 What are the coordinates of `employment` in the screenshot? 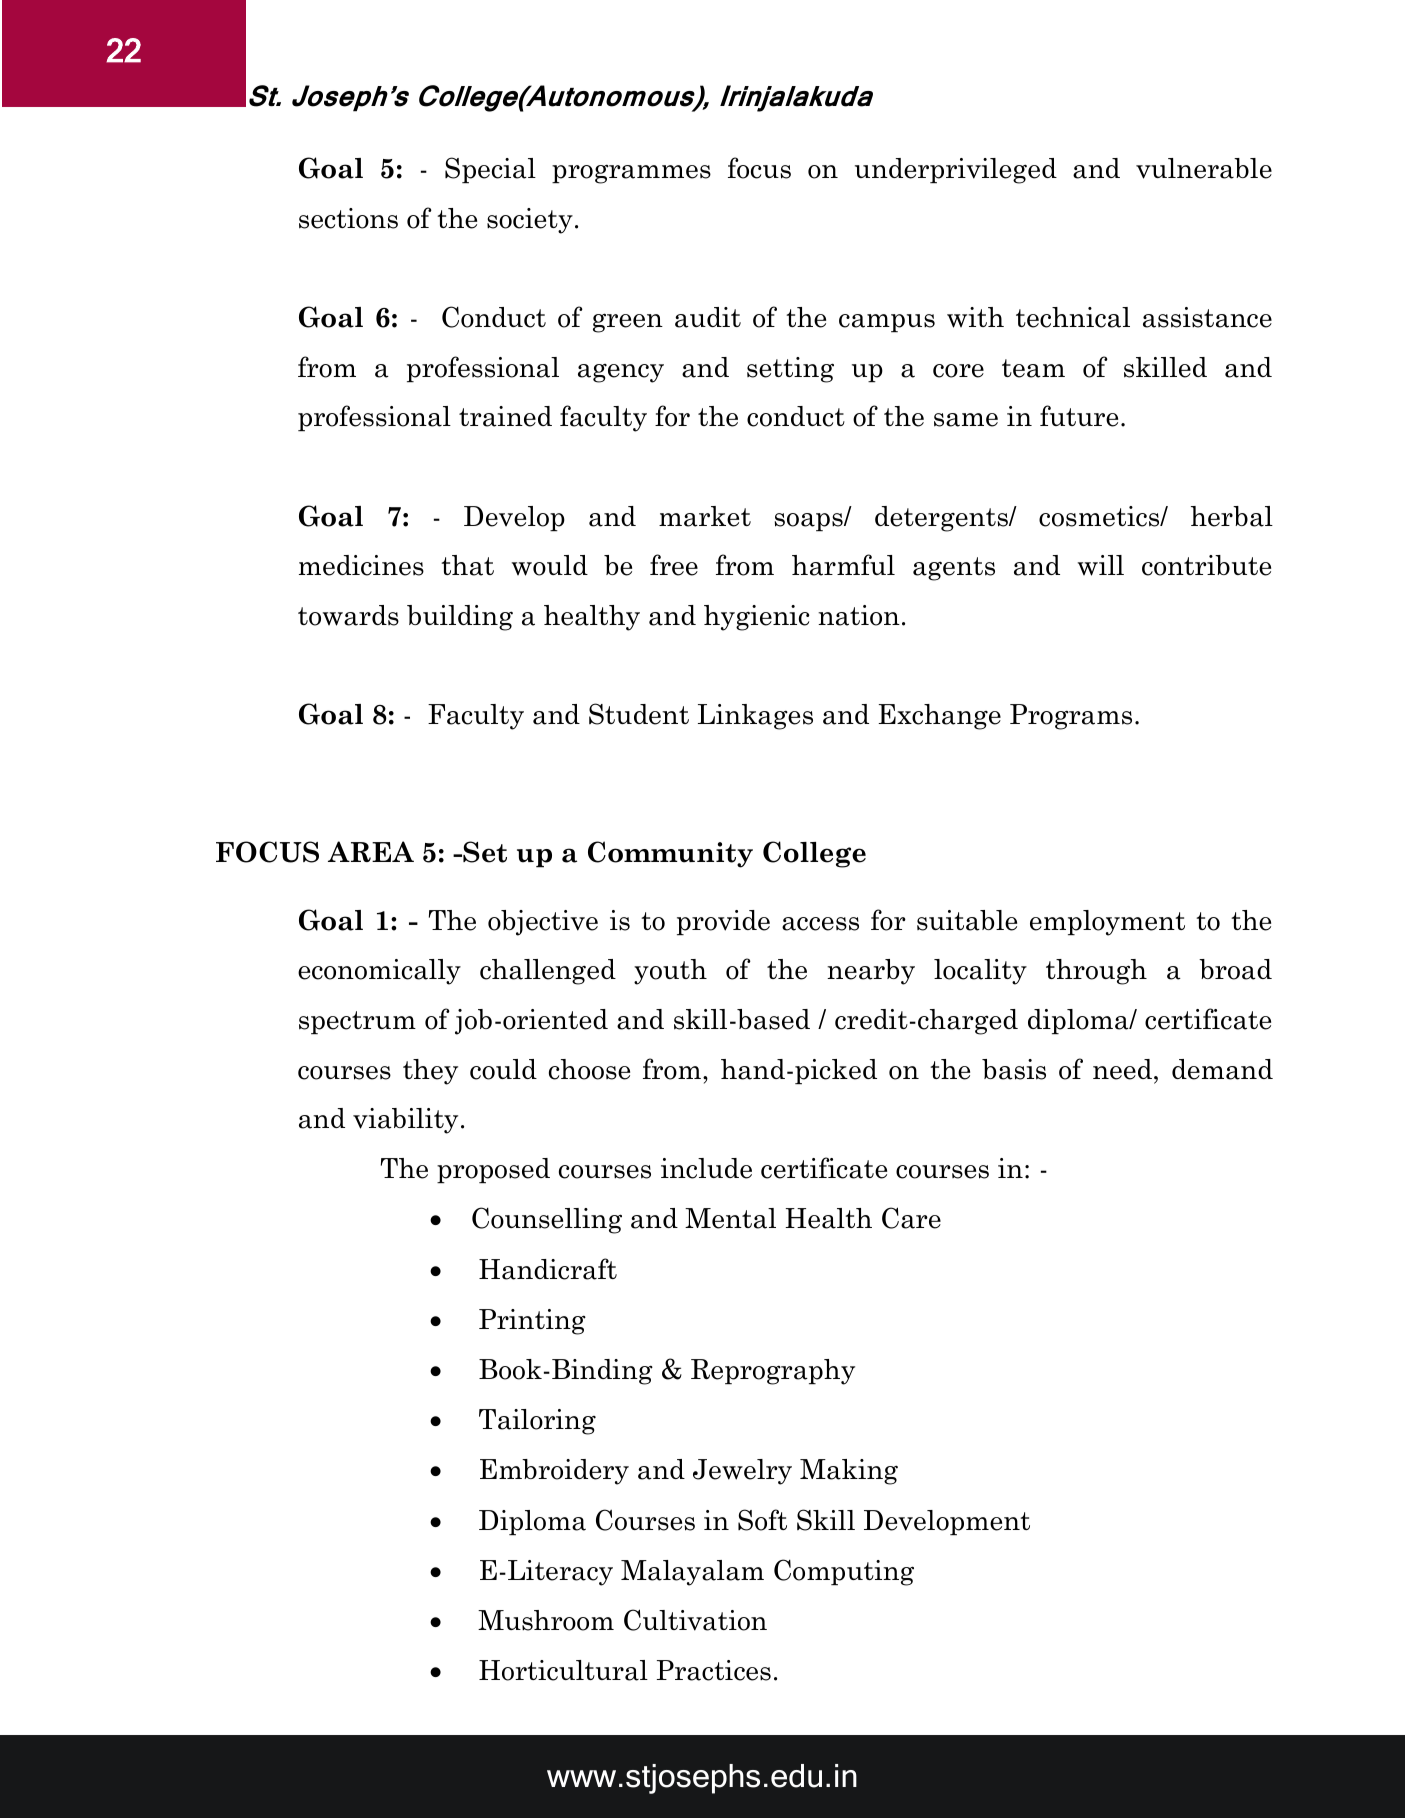 It's located at (1107, 923).
